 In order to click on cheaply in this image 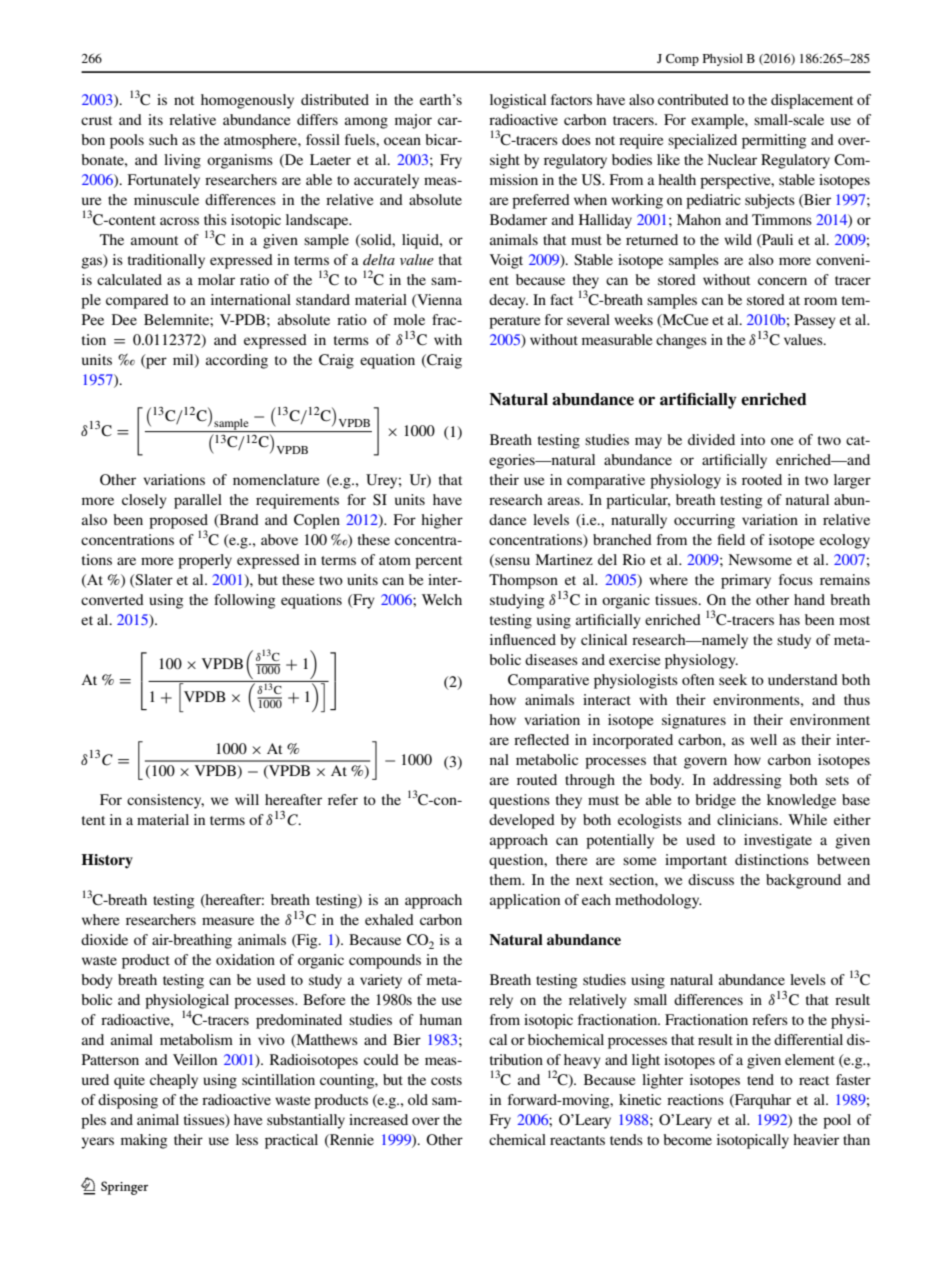, I will do `click(174, 1081)`.
